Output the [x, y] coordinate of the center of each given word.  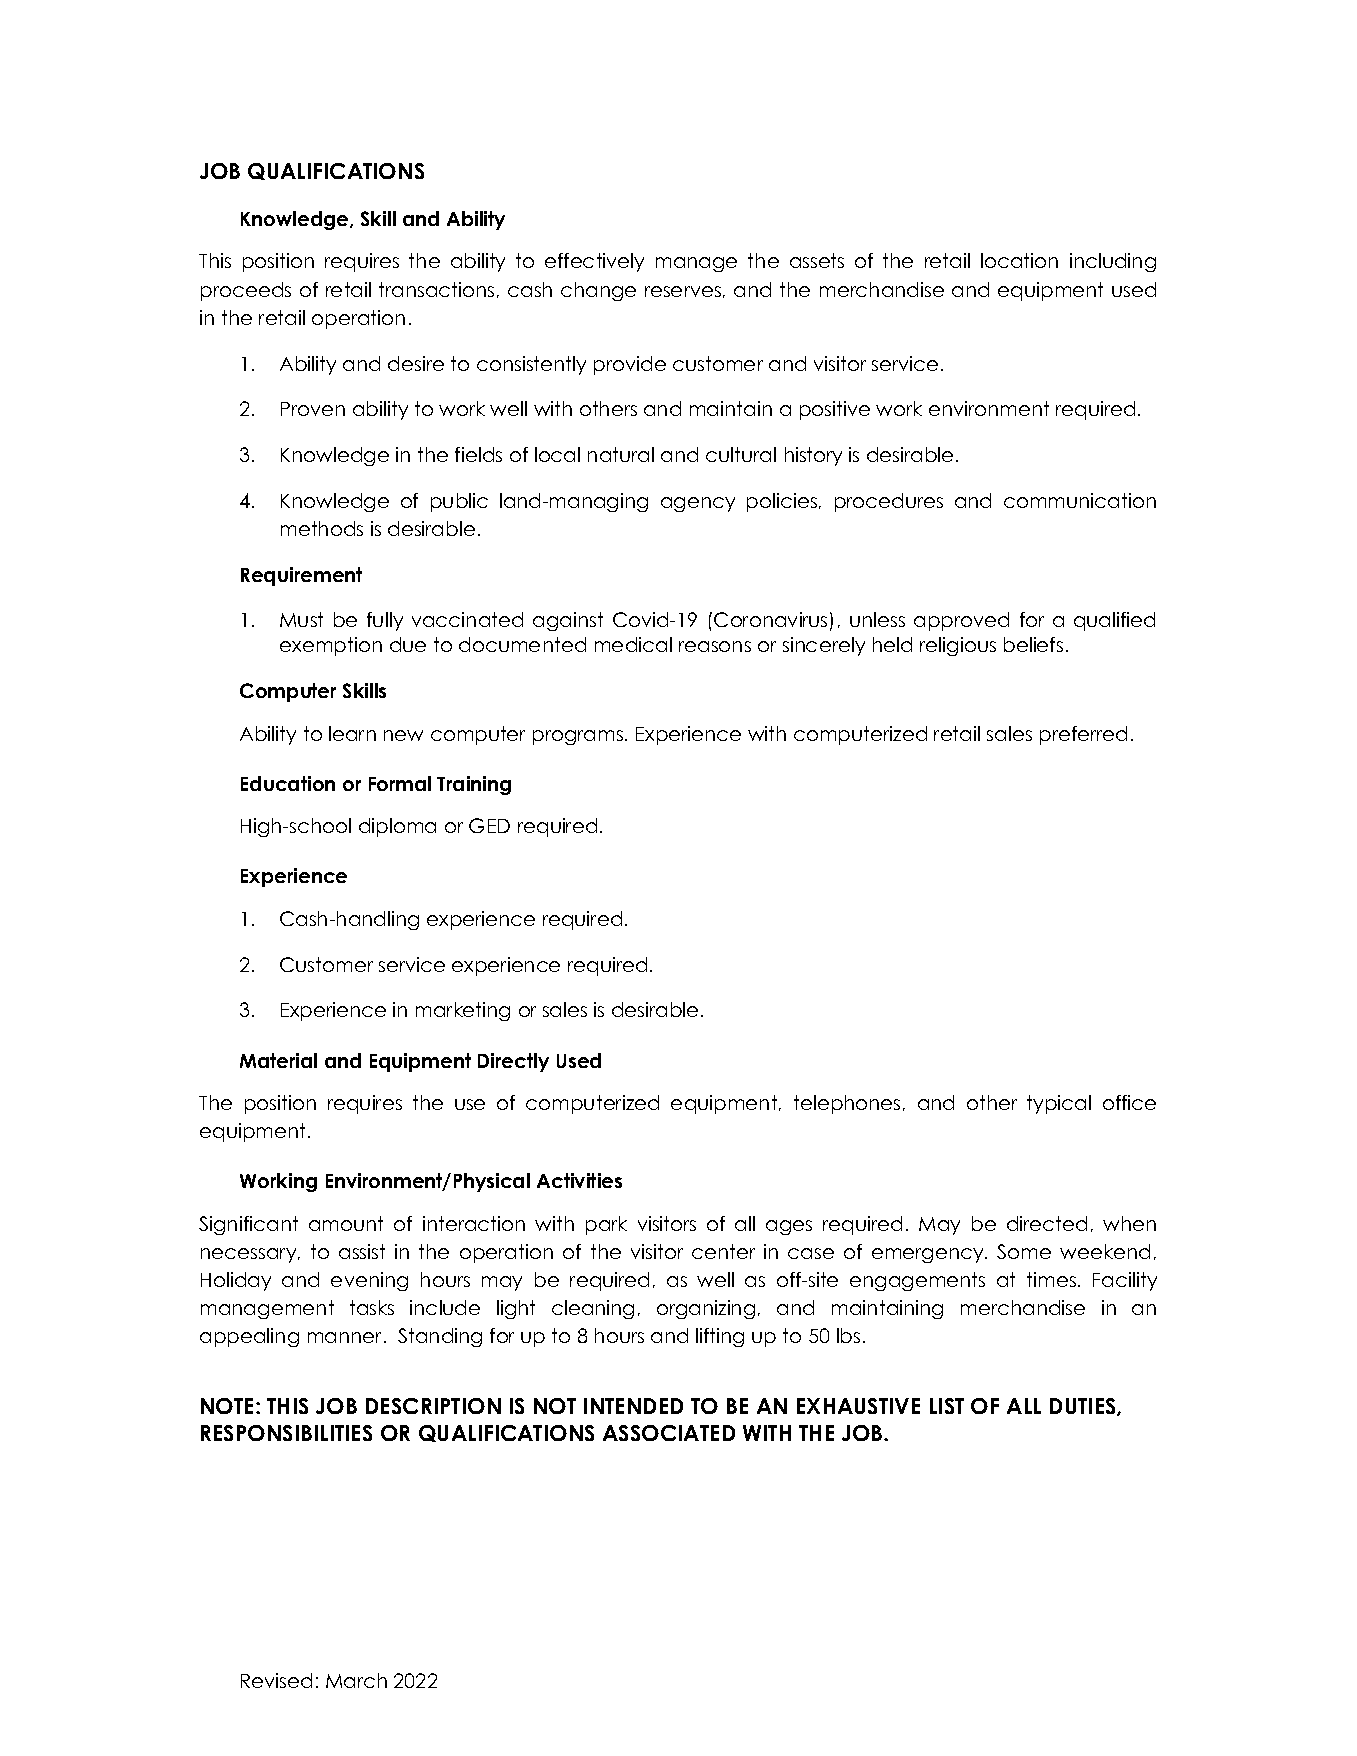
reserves [683, 291]
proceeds [246, 291]
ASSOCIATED [669, 1433]
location [1019, 260]
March [356, 1680]
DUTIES [1084, 1407]
